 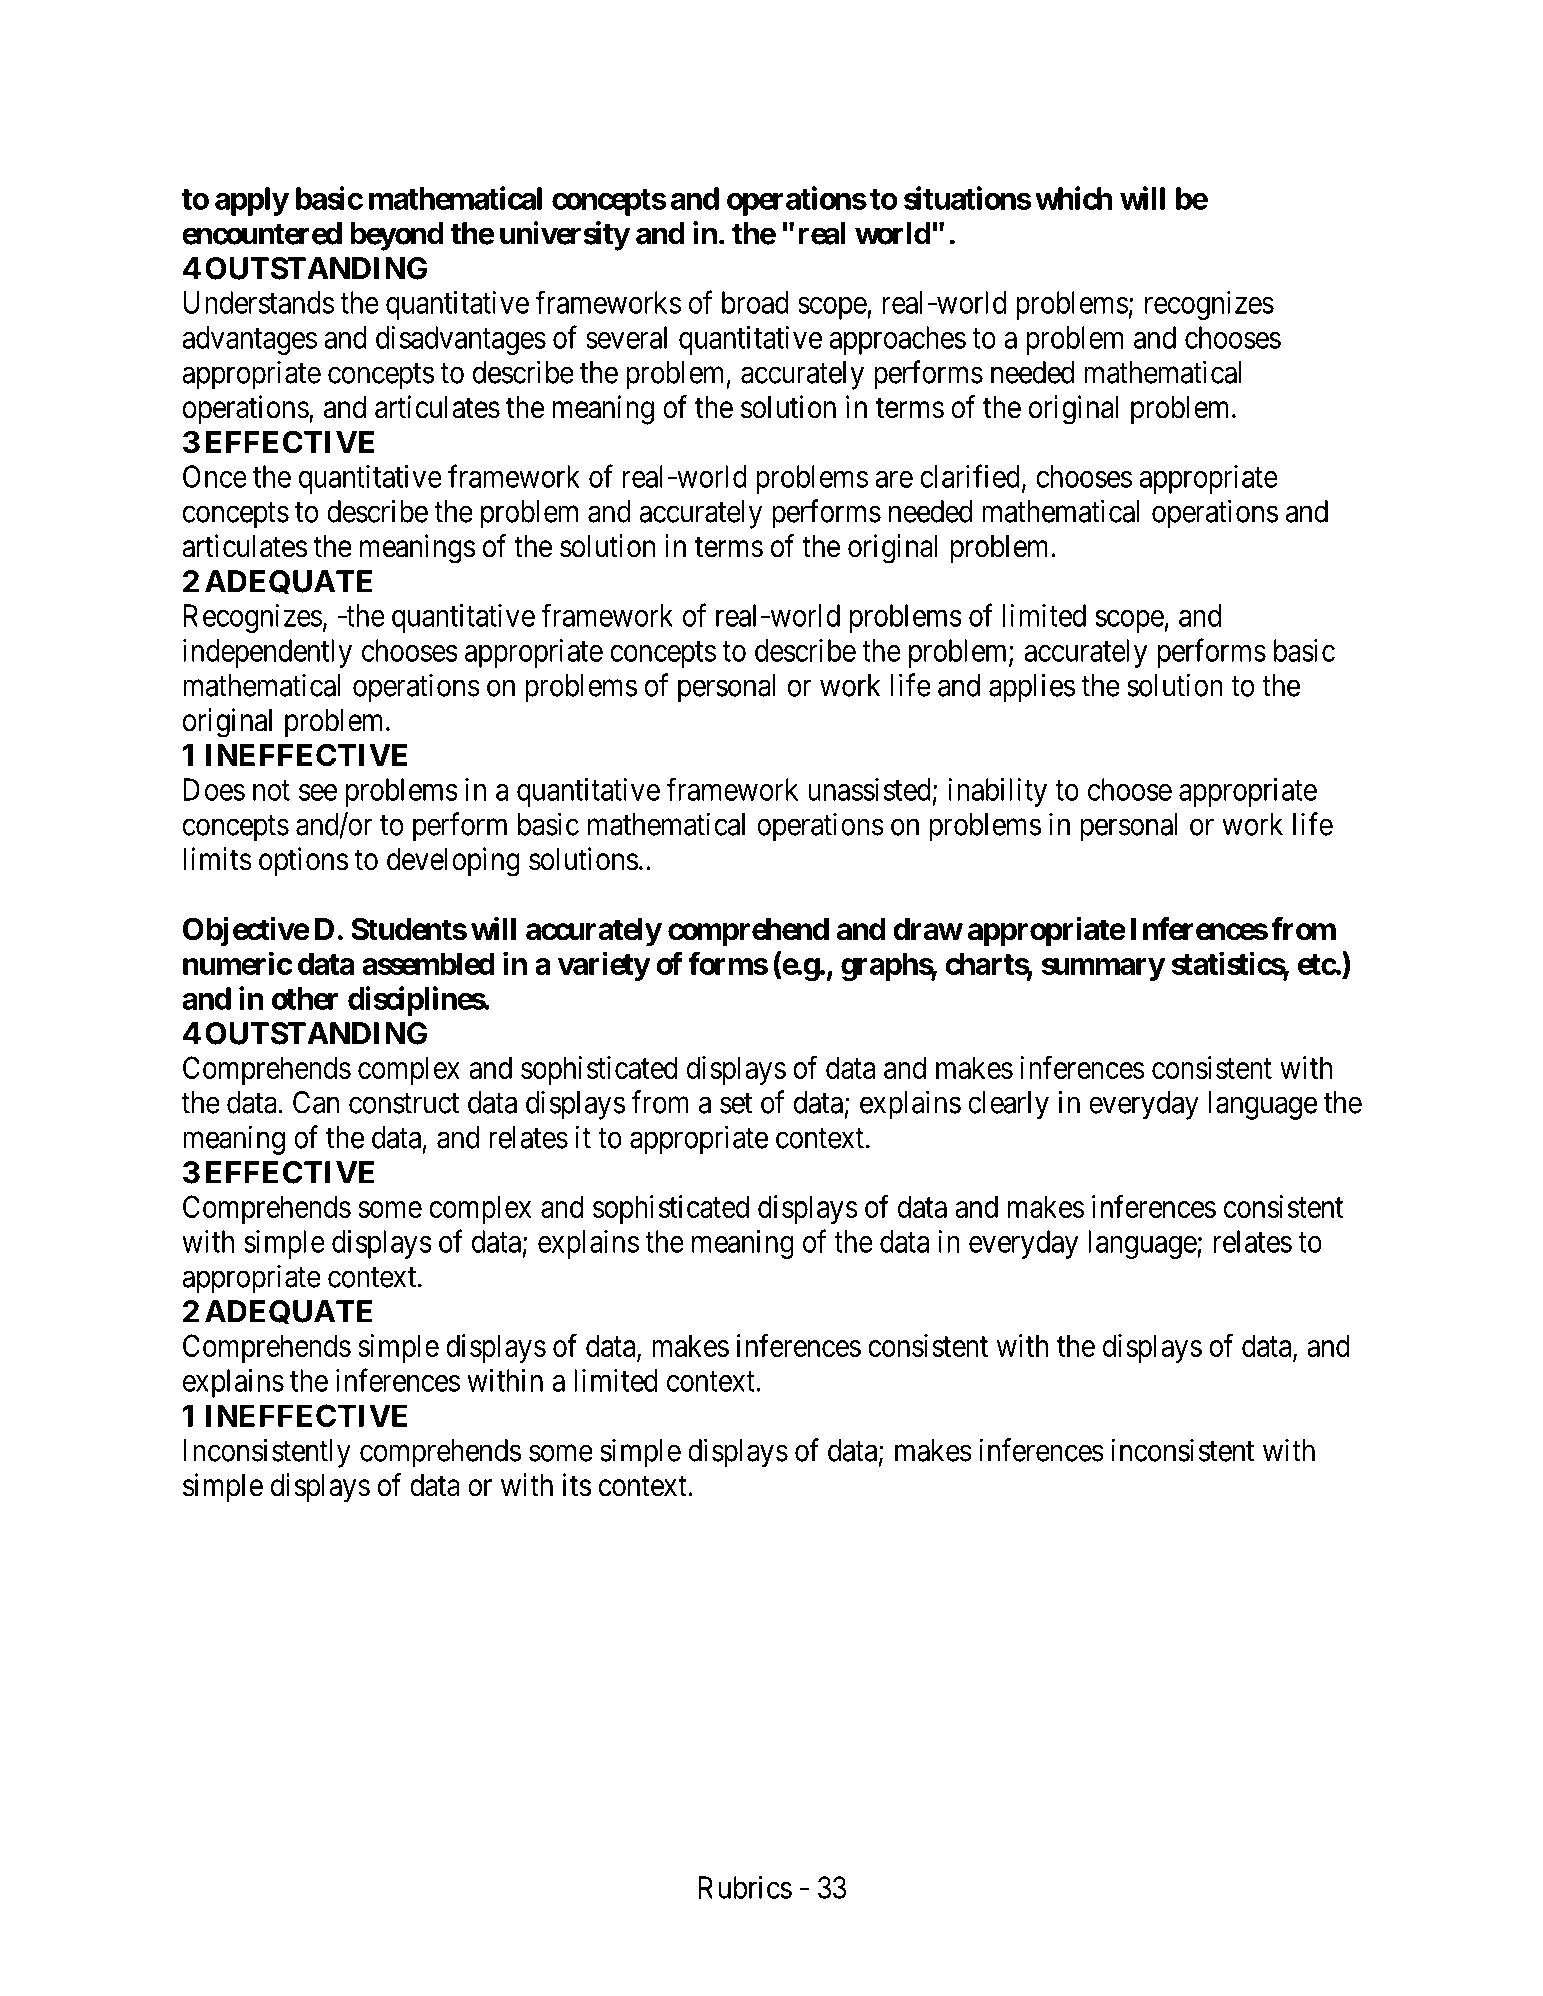 What do you see at coordinates (565, 236) in the page?
I see `university` at bounding box center [565, 236].
